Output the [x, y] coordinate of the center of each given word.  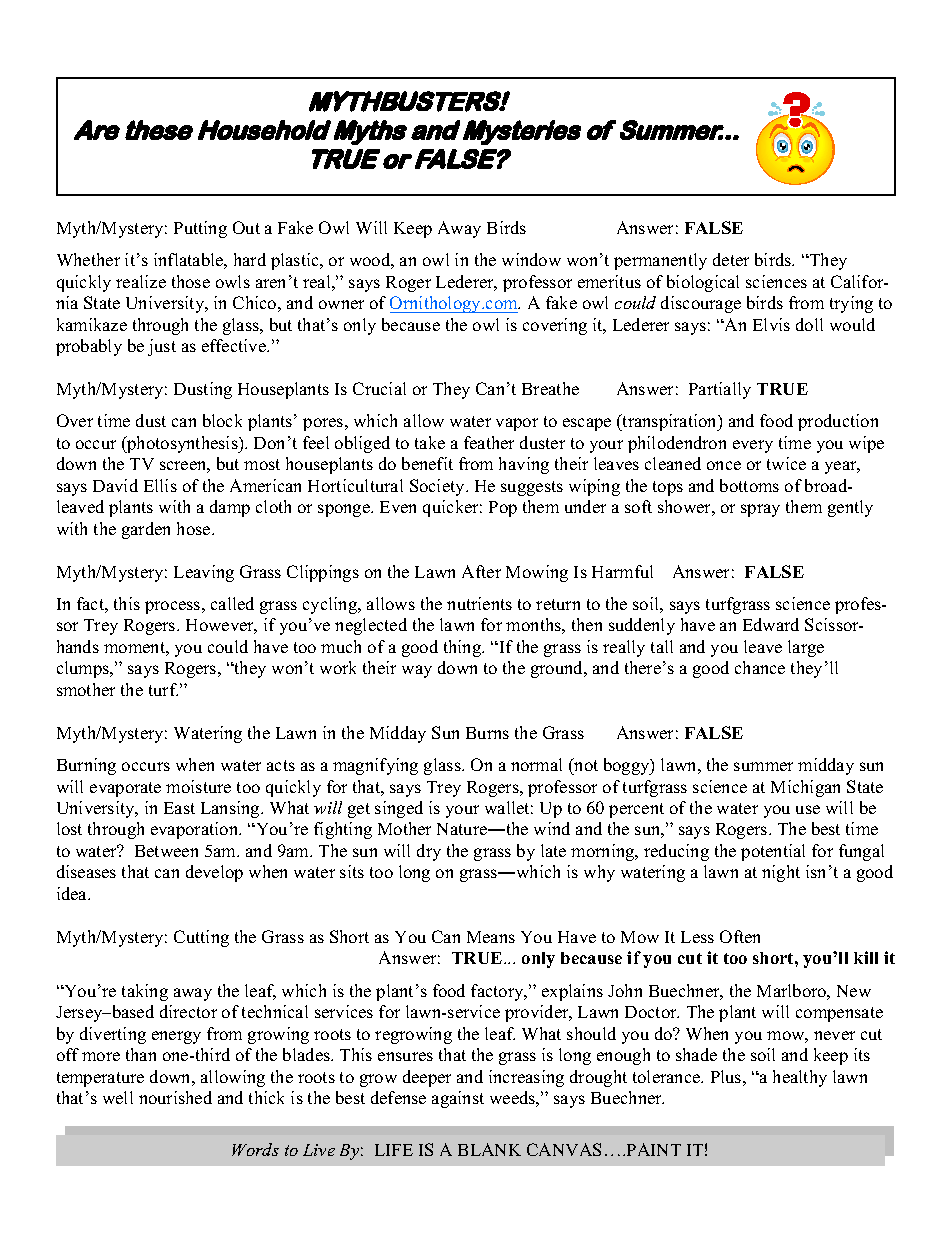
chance [760, 667]
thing [464, 648]
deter [731, 259]
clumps [84, 669]
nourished [175, 1097]
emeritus [609, 281]
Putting [200, 229]
